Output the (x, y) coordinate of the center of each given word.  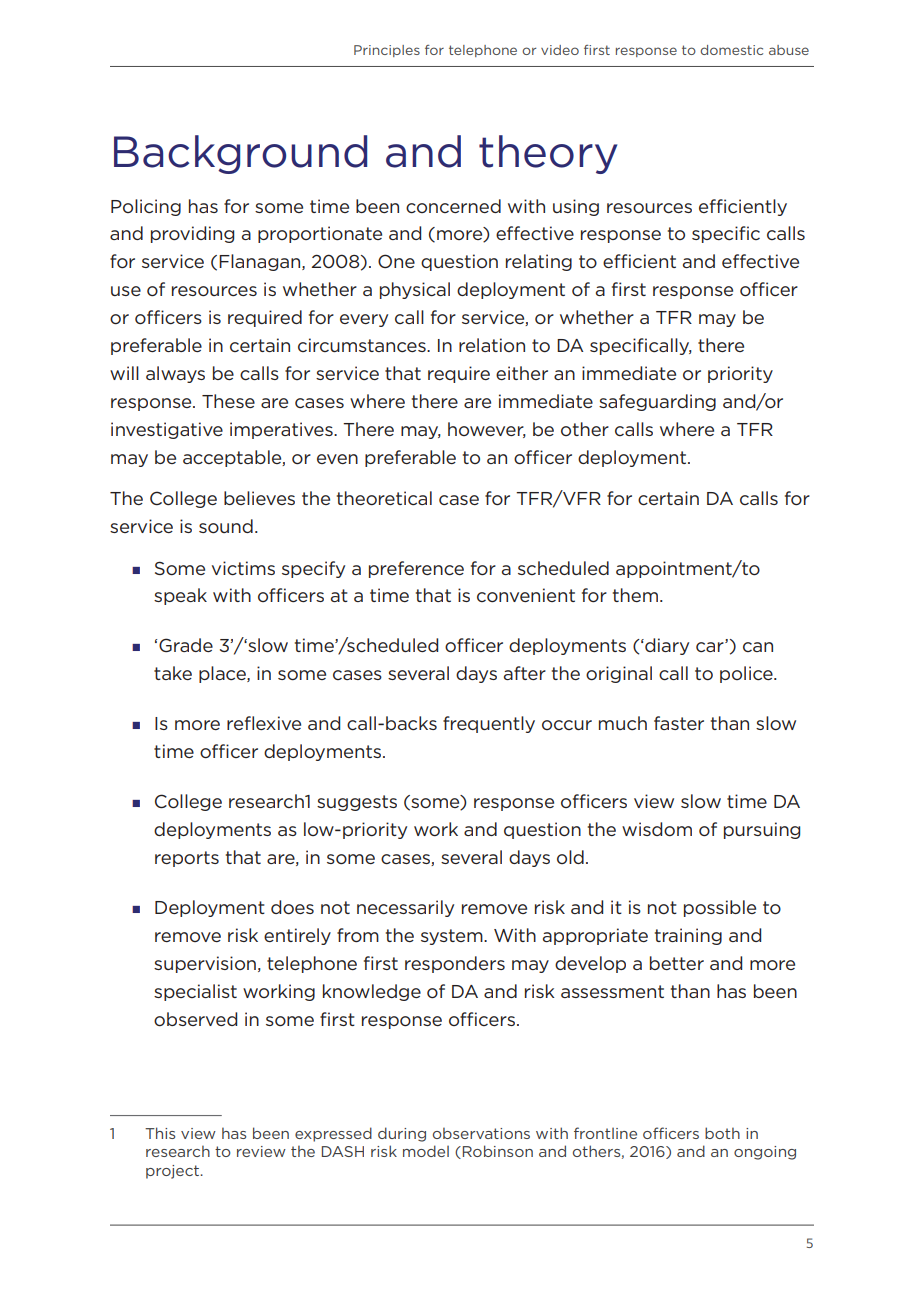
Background (240, 154)
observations (481, 1133)
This (160, 1133)
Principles (387, 51)
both (722, 1133)
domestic (731, 50)
